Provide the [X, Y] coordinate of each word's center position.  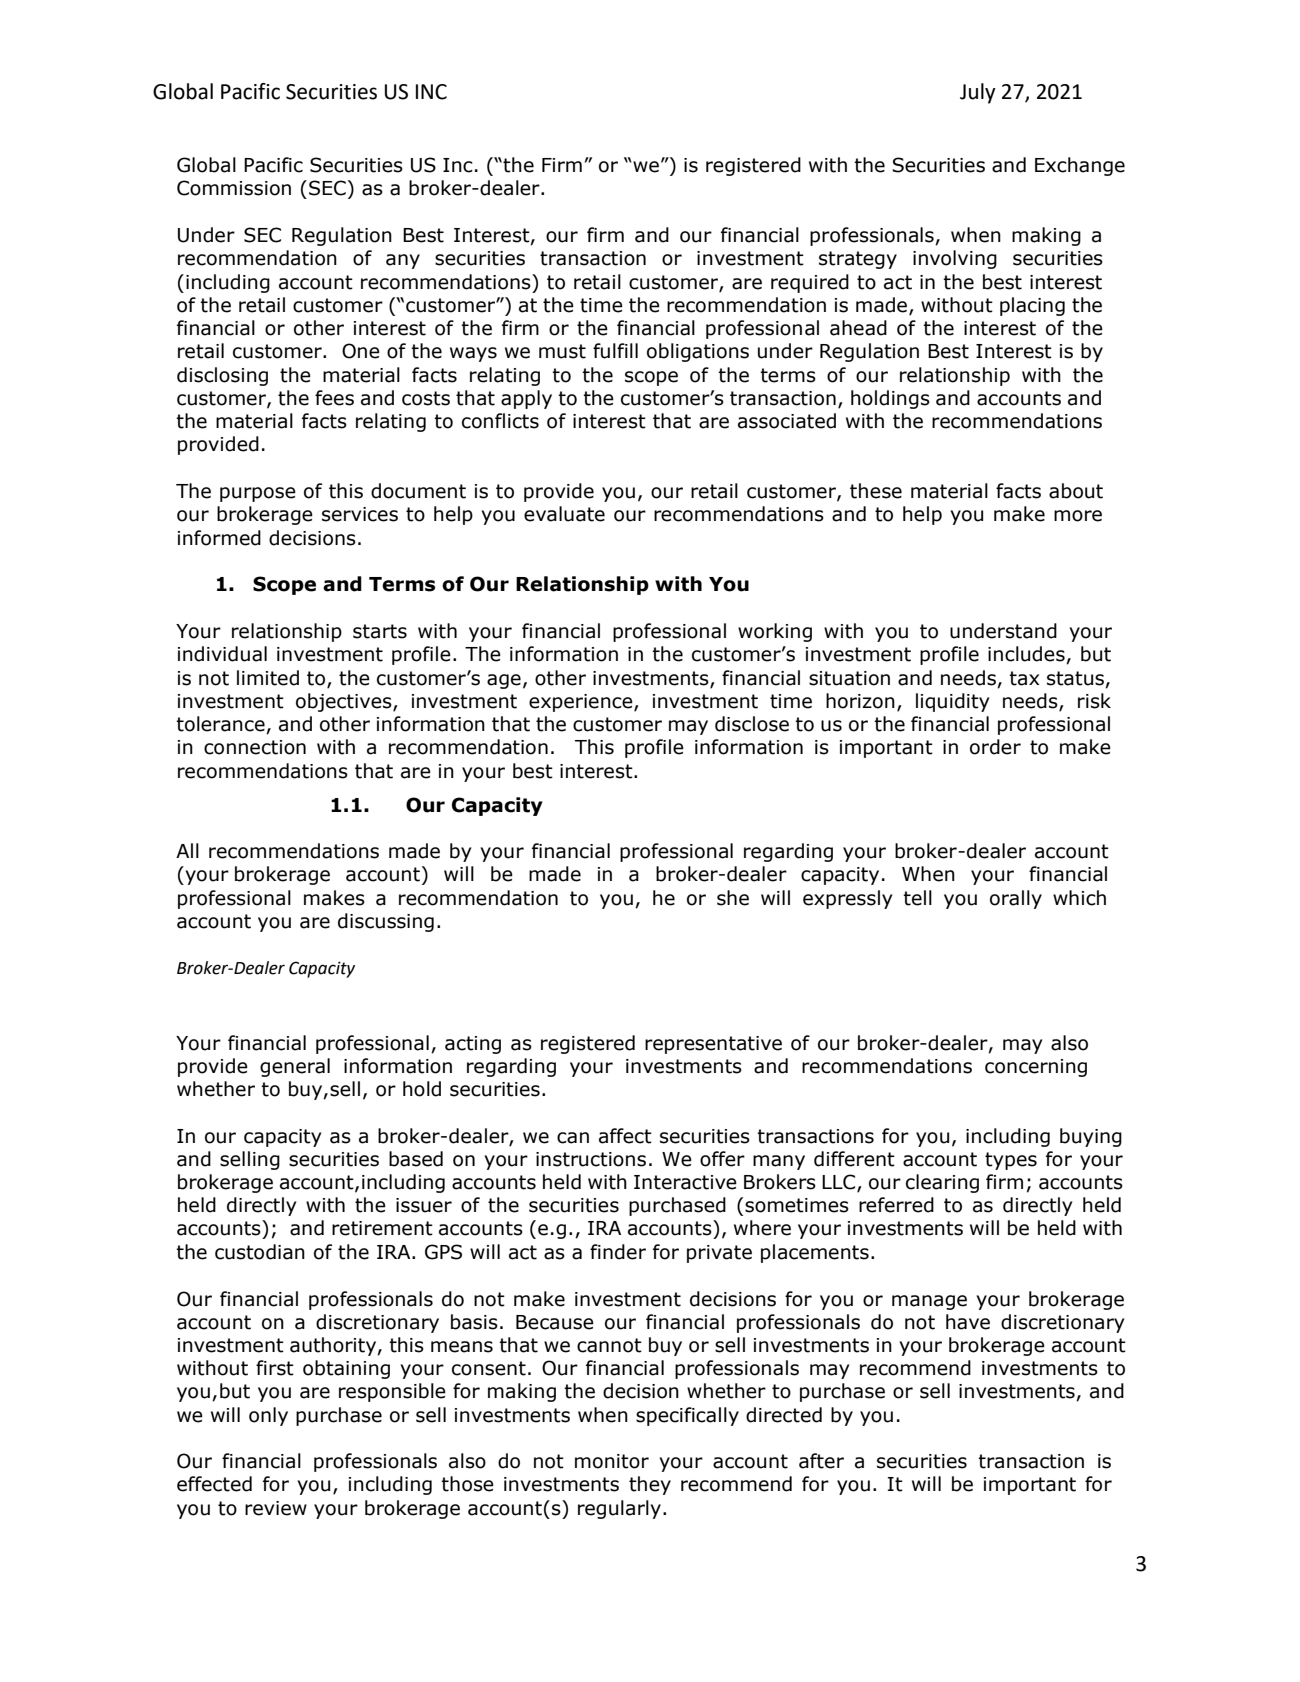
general [295, 1067]
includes [1027, 655]
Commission [234, 188]
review [276, 1508]
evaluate [564, 514]
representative [713, 1045]
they [650, 1485]
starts [380, 631]
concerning [1036, 1068]
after [821, 1461]
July [978, 93]
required [810, 283]
